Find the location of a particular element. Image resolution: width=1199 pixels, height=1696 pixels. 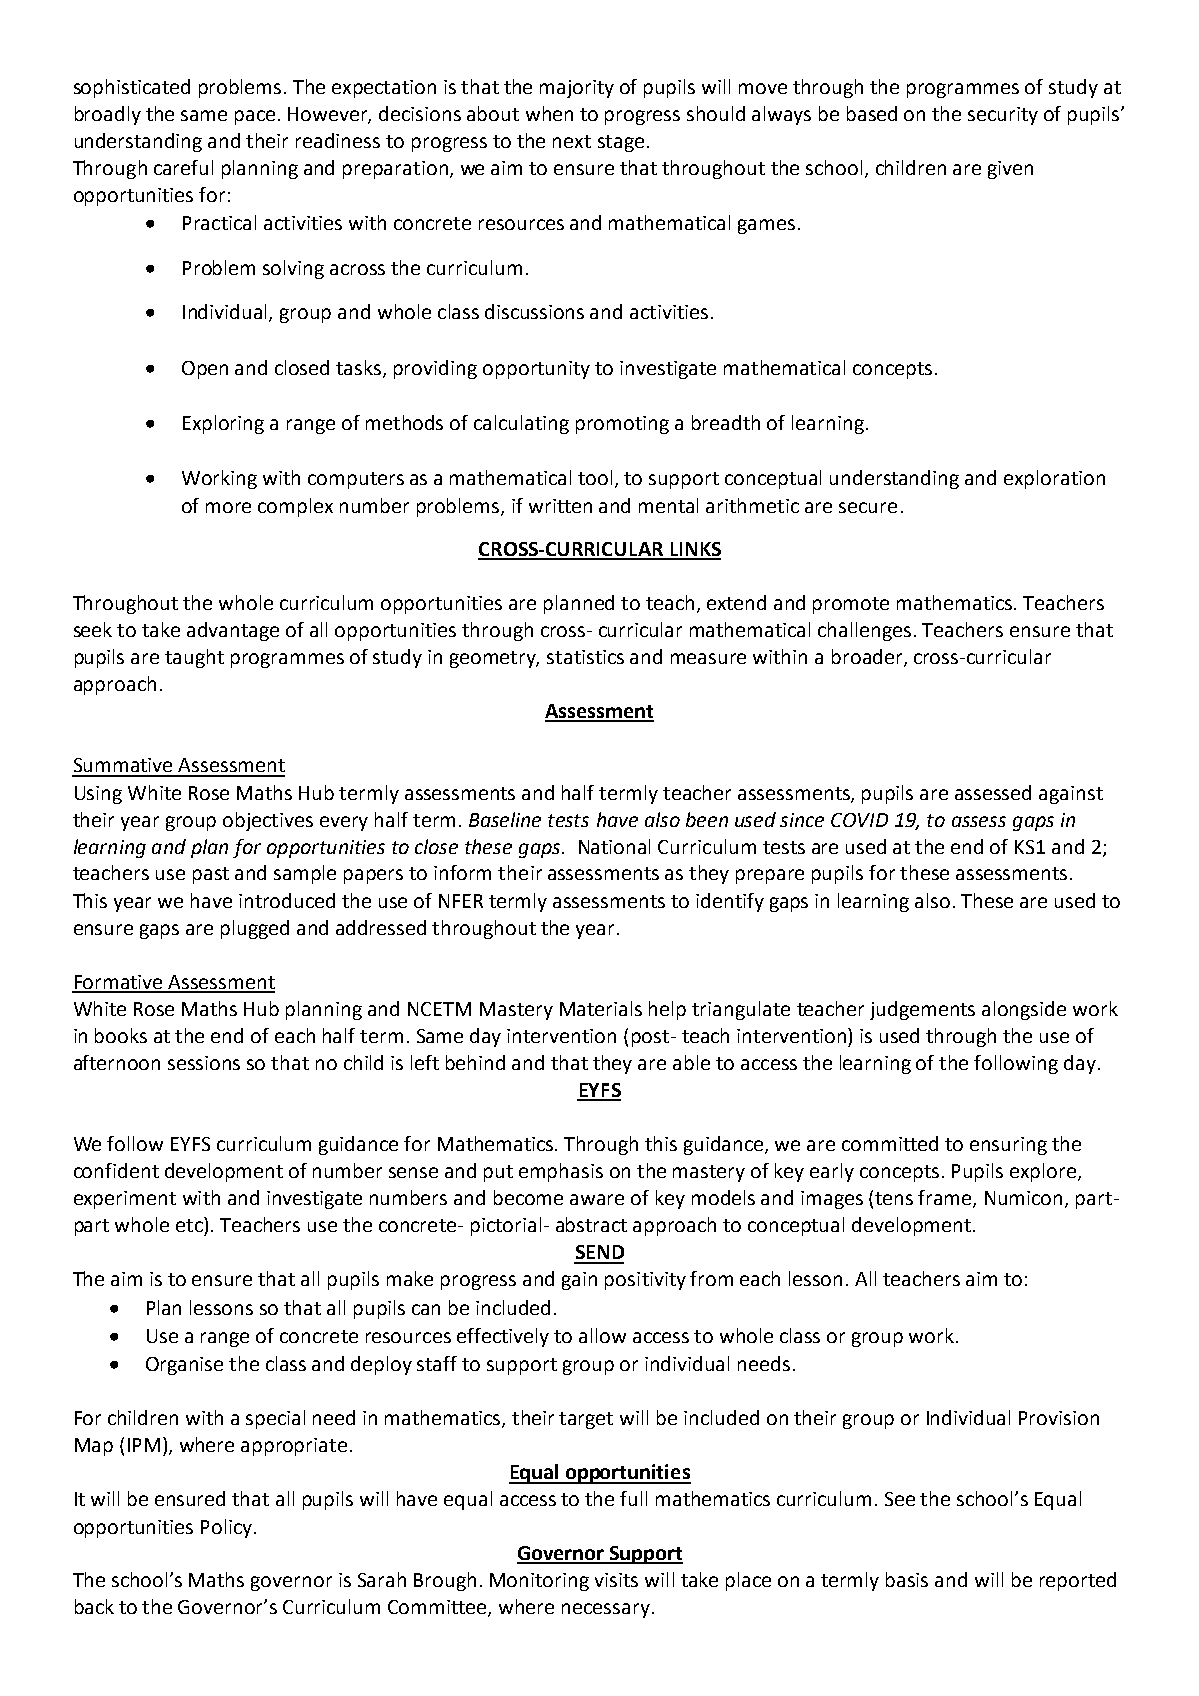

pace is located at coordinates (255, 117).
